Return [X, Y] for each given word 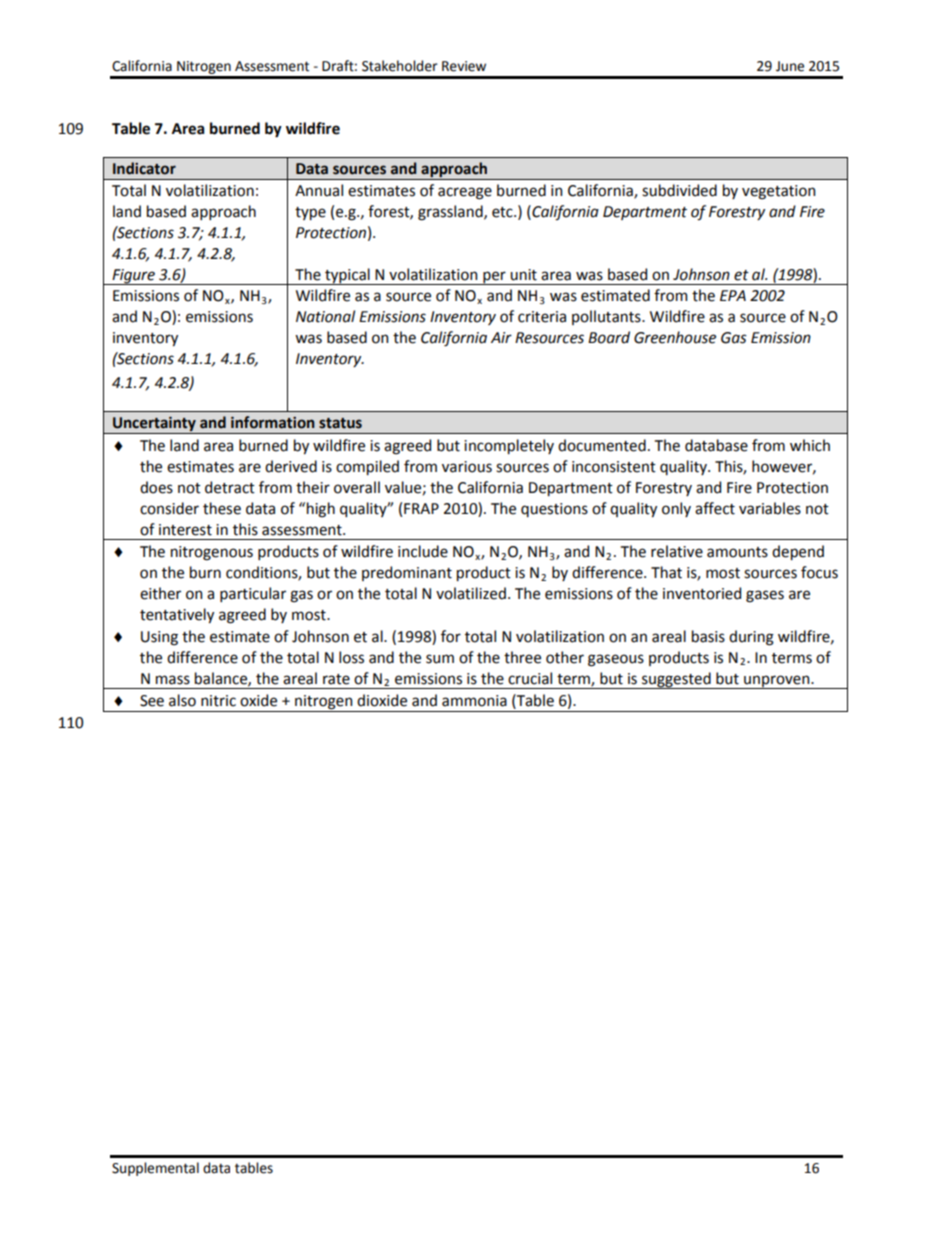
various [467, 467]
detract [230, 487]
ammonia [474, 701]
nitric [218, 701]
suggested [676, 680]
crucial [530, 678]
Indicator [144, 168]
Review [464, 66]
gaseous [616, 660]
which [810, 445]
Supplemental [155, 1169]
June [790, 66]
